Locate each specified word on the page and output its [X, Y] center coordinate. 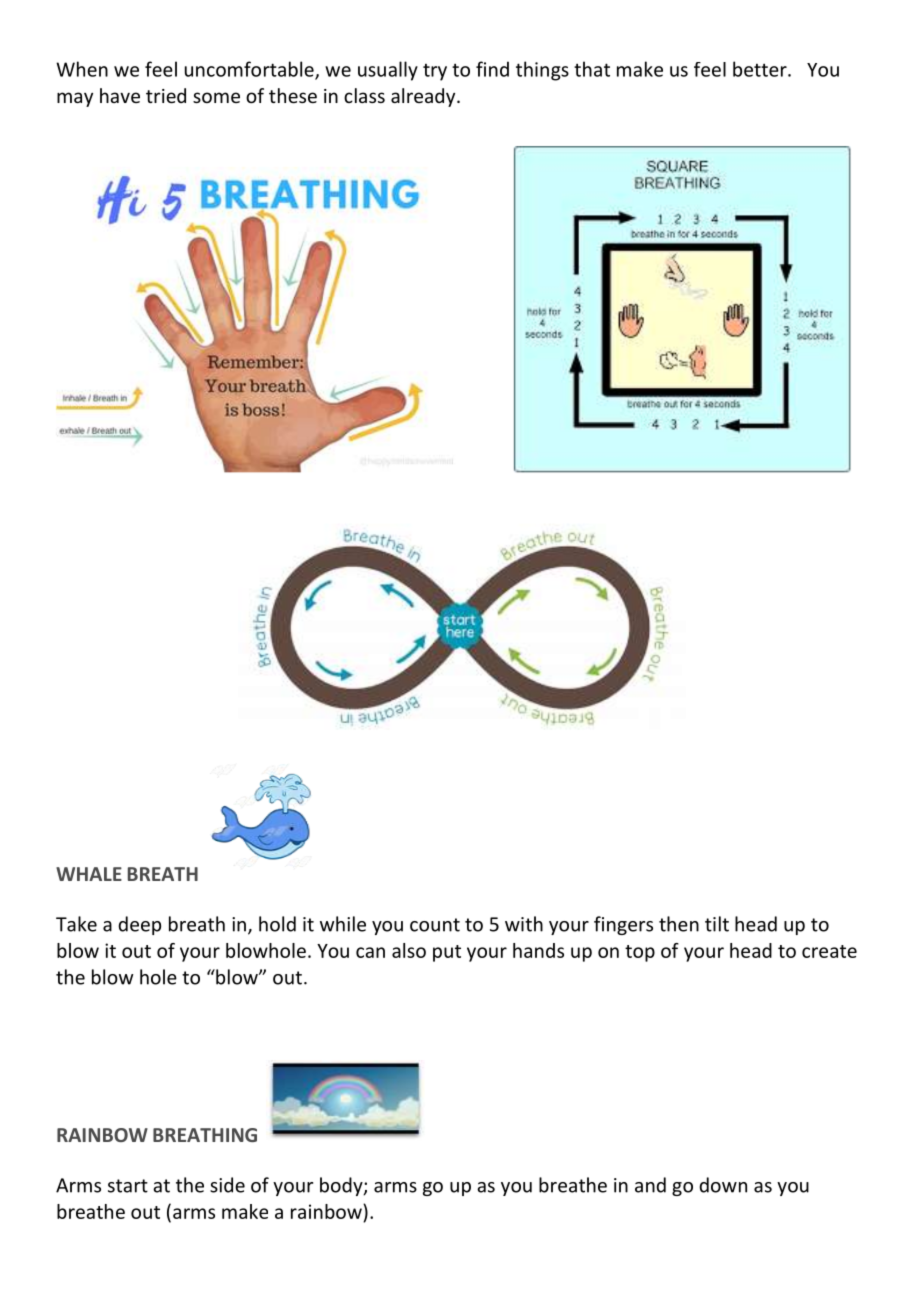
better [761, 69]
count [435, 925]
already [424, 97]
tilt [717, 924]
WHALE [89, 874]
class [364, 95]
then [679, 924]
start [128, 1186]
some [216, 97]
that [592, 69]
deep [139, 925]
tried [166, 95]
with [524, 924]
